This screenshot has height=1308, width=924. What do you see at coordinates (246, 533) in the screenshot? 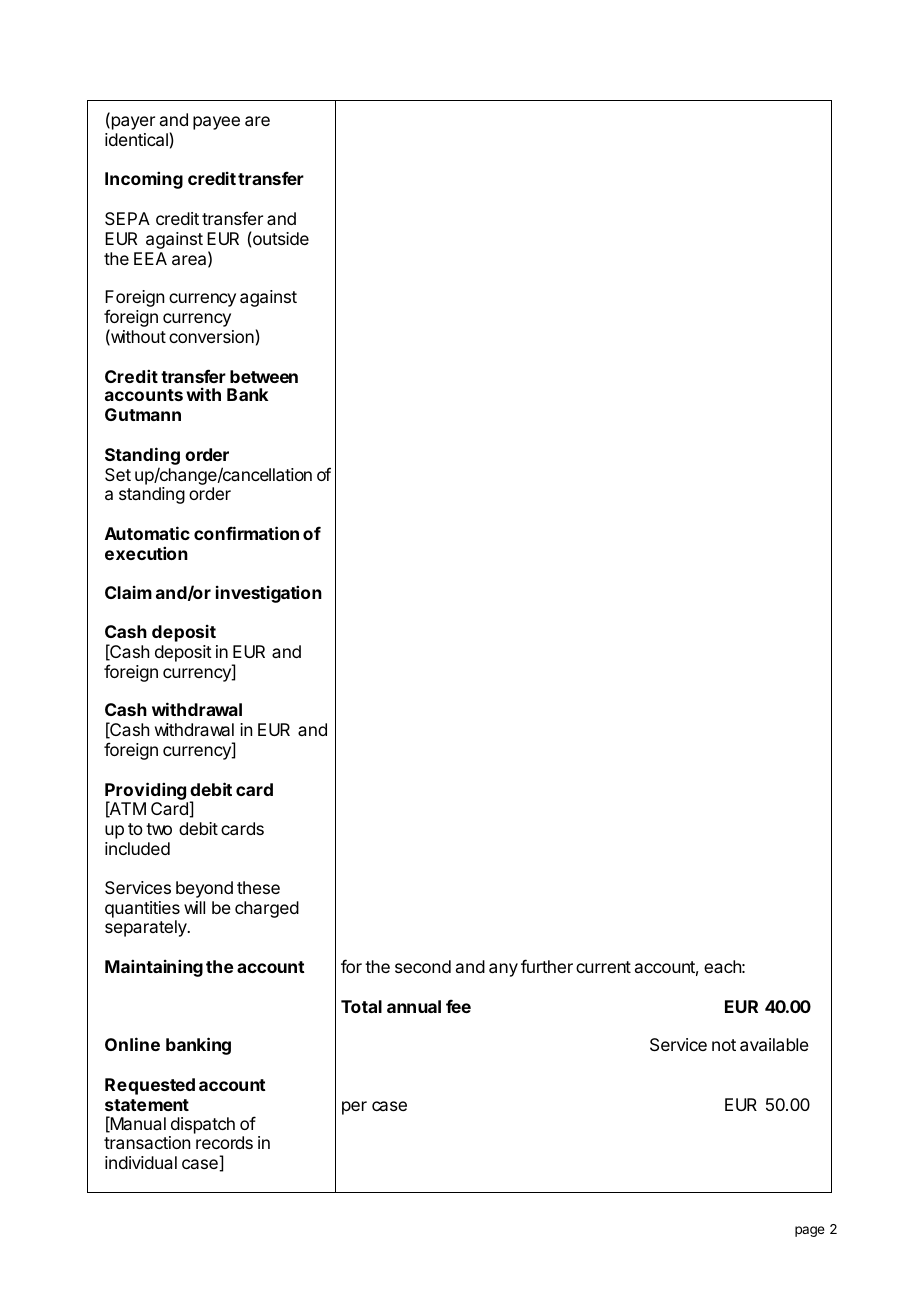
I see `confirmation` at bounding box center [246, 533].
